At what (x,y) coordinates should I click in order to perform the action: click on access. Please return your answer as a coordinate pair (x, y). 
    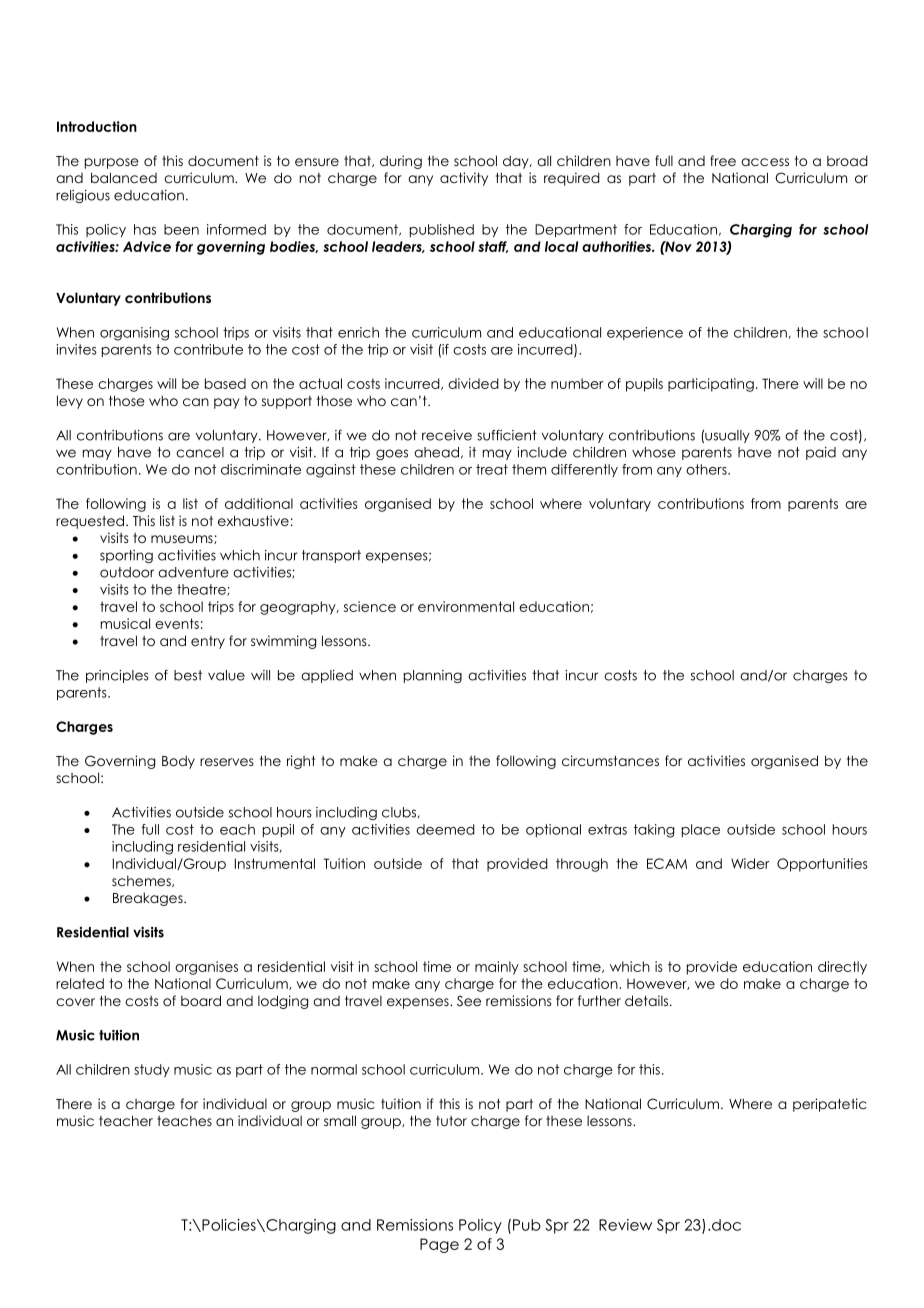
    Looking at the image, I should click on (765, 162).
